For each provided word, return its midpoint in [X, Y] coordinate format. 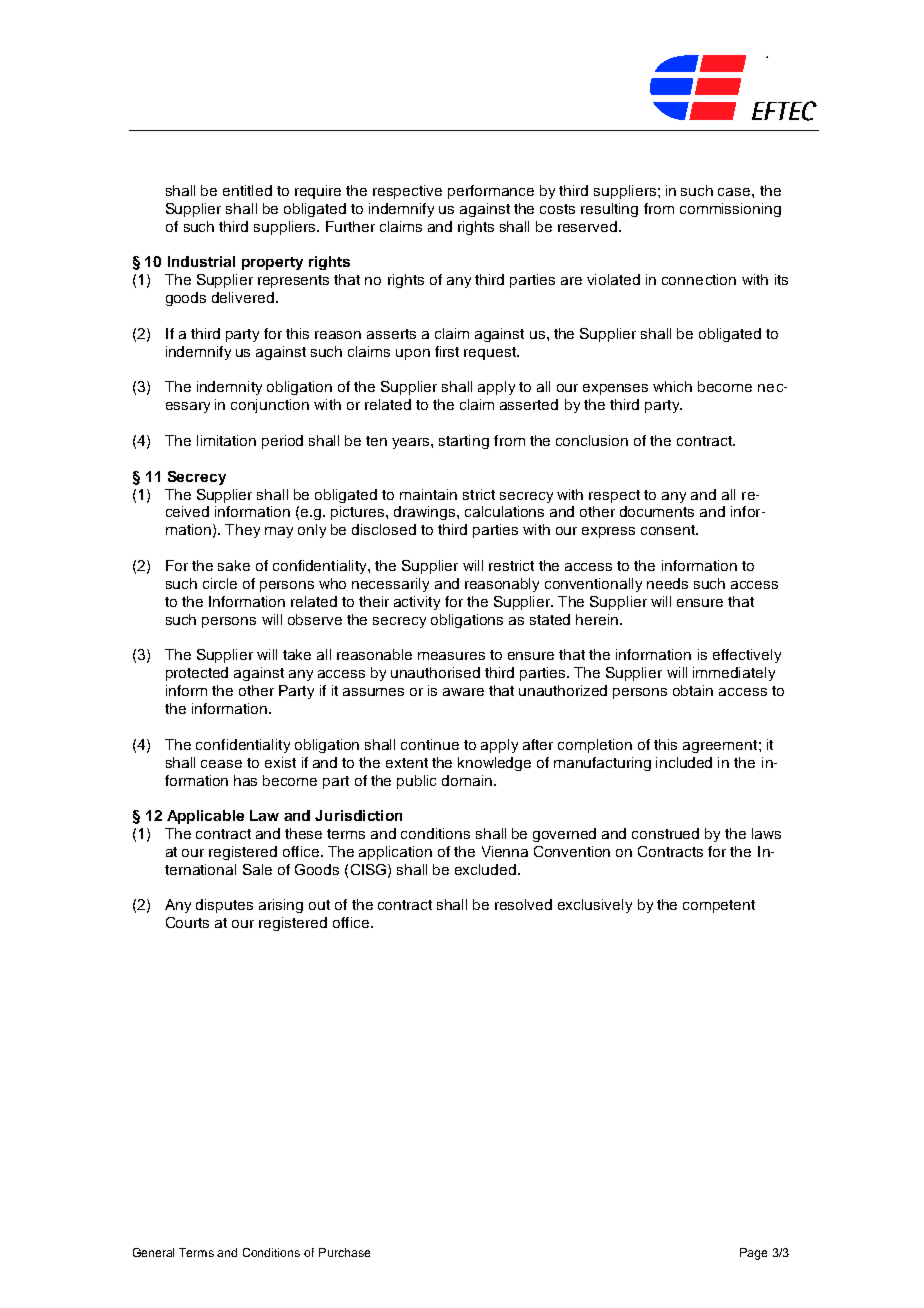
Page [753, 1254]
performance [491, 192]
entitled [247, 190]
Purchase [344, 1252]
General [153, 1252]
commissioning [730, 210]
